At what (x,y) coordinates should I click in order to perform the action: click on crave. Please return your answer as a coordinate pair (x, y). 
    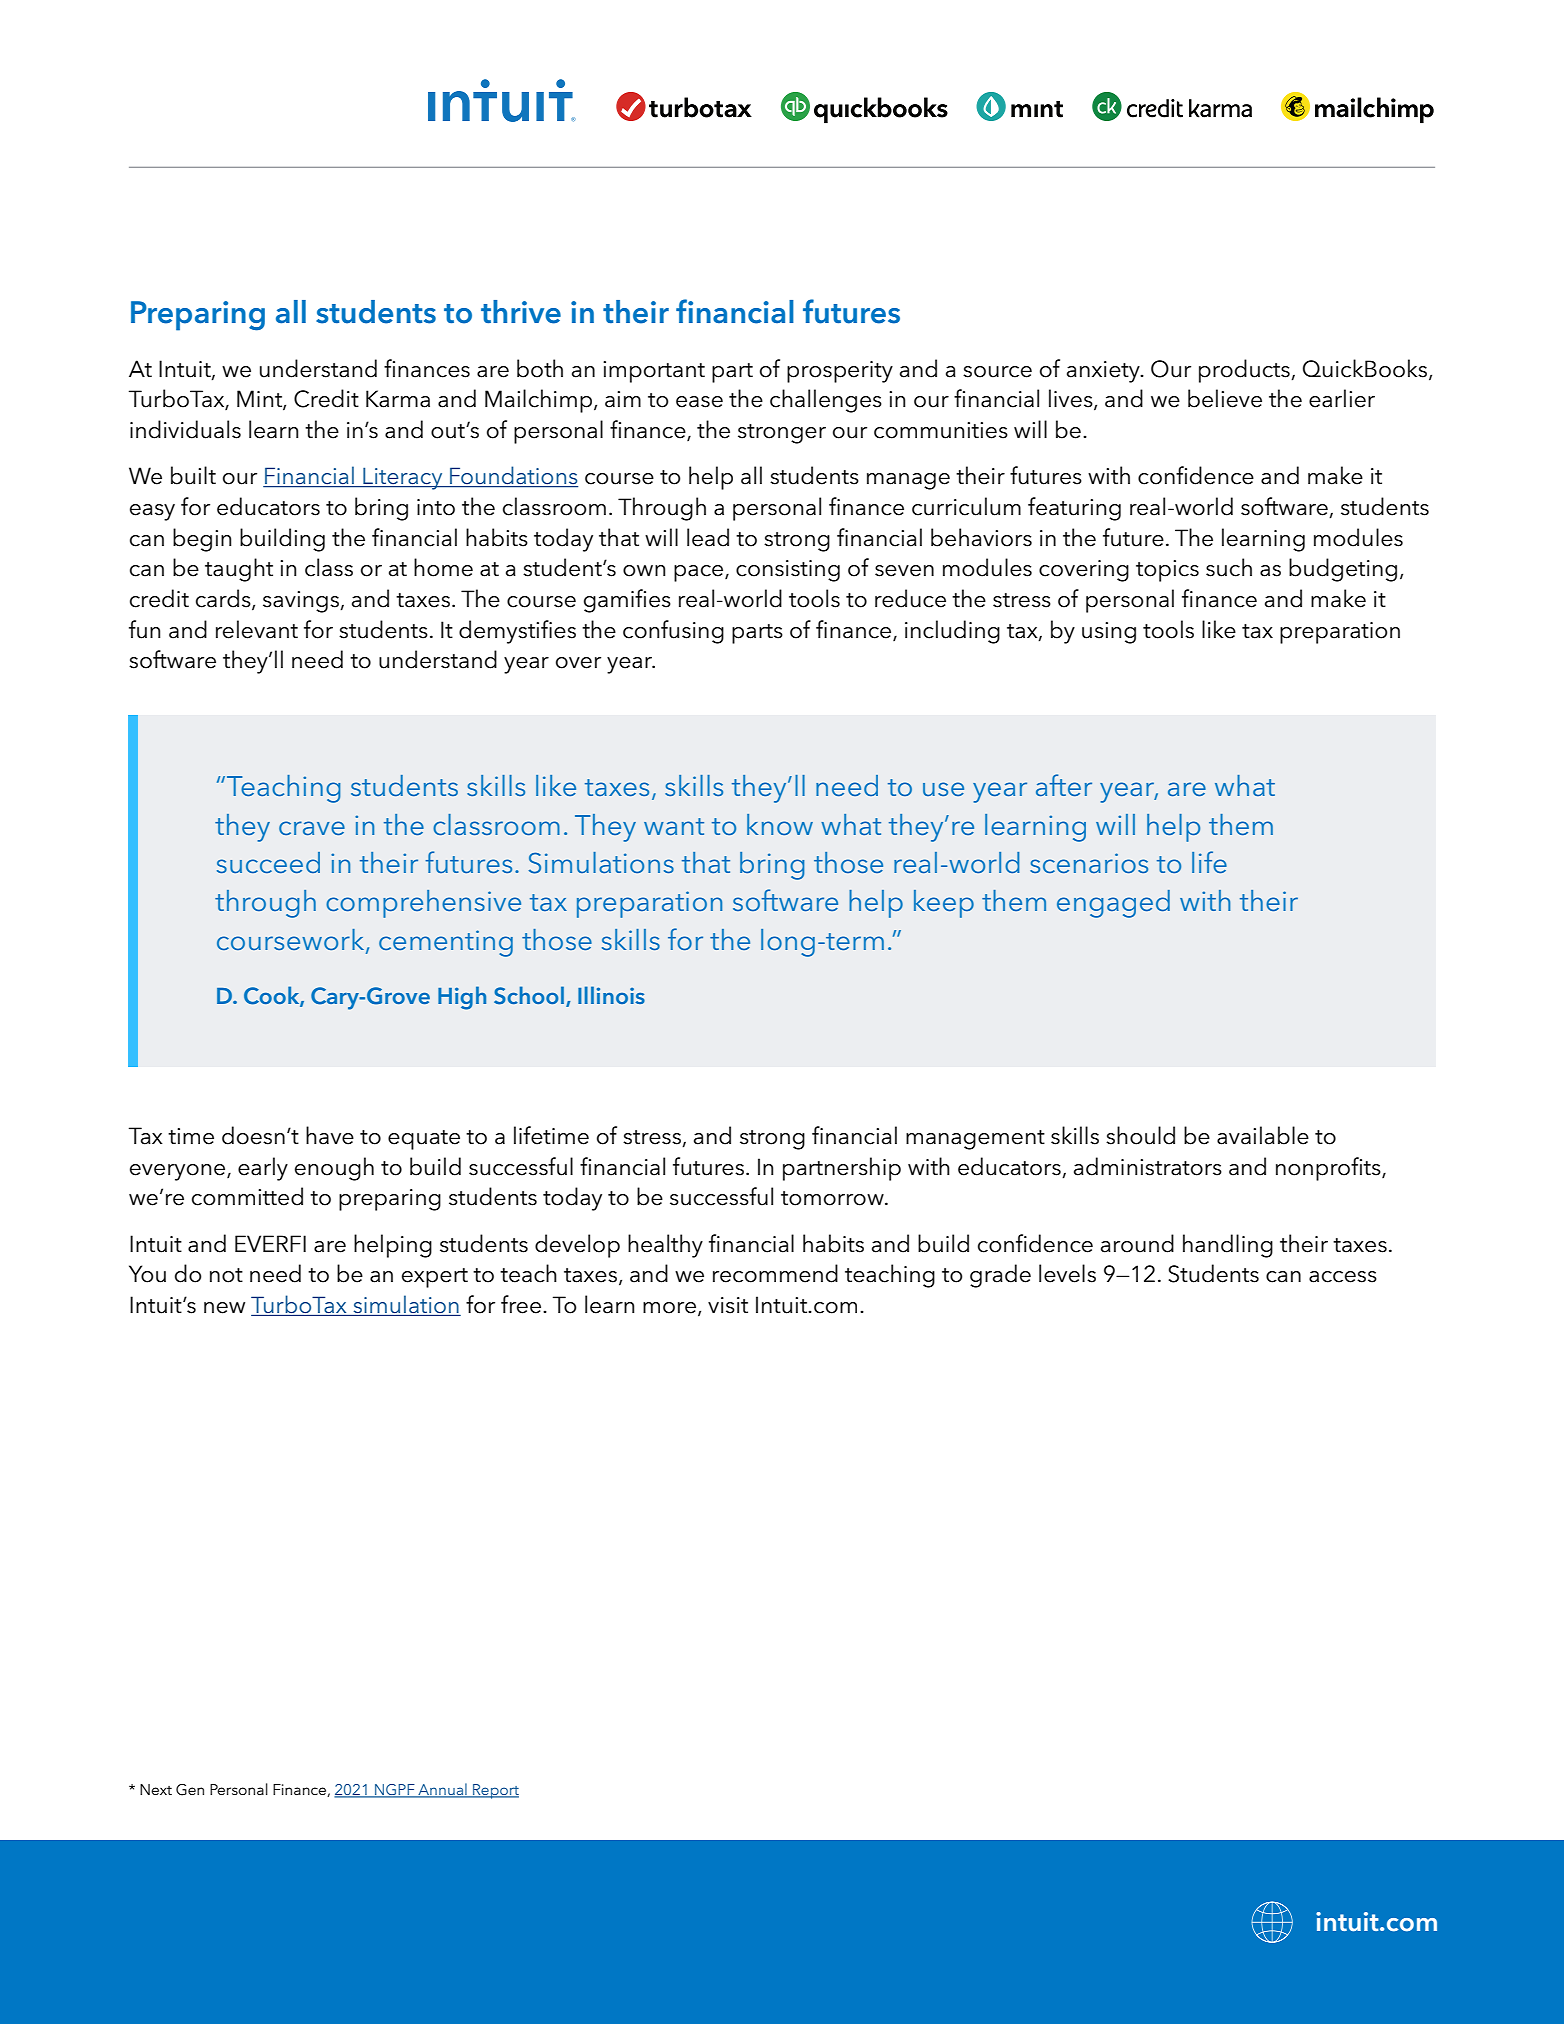
    Looking at the image, I should click on (312, 828).
